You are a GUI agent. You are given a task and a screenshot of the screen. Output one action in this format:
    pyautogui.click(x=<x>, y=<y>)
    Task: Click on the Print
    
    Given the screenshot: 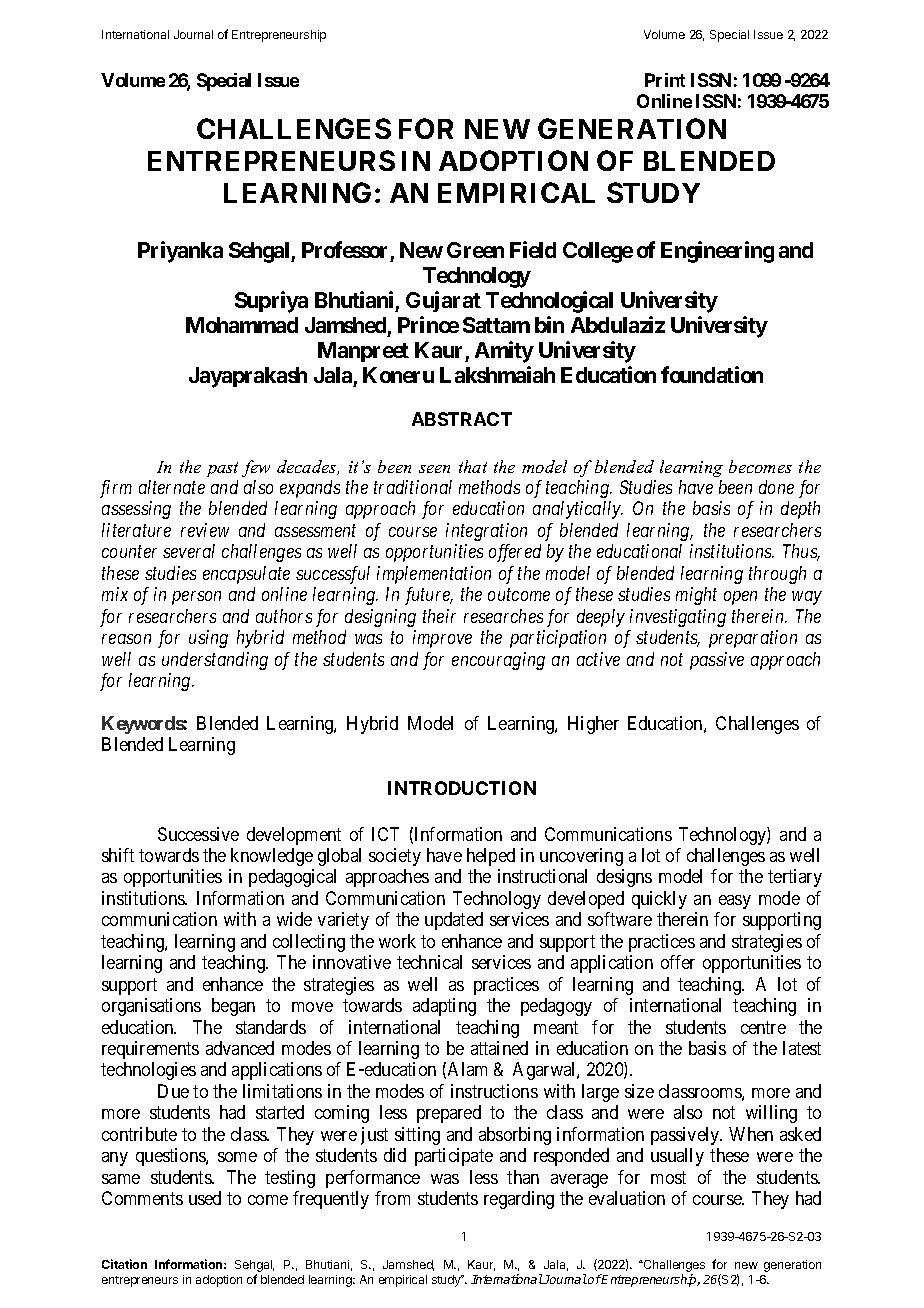 What is the action you would take?
    pyautogui.click(x=665, y=80)
